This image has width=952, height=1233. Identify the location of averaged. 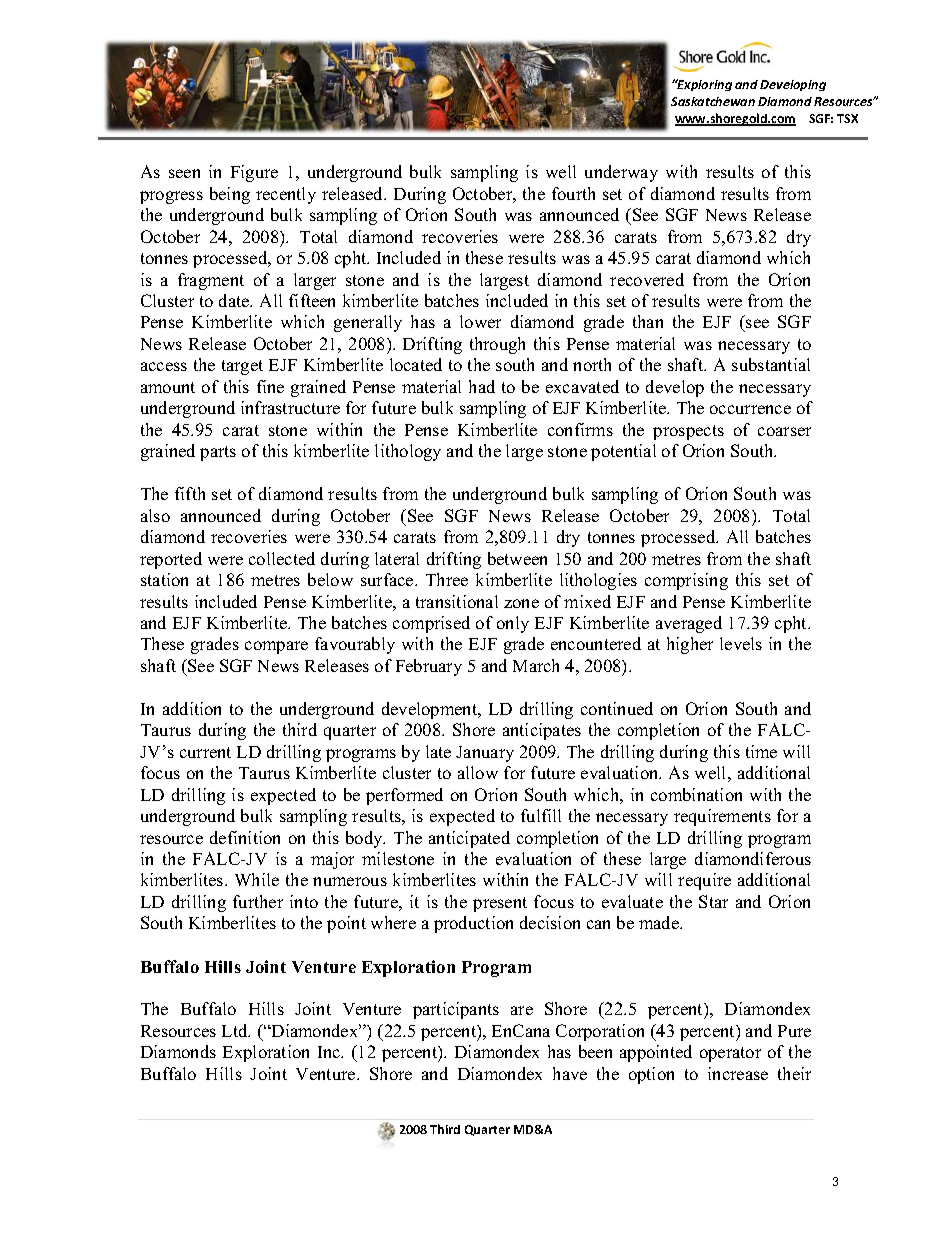
(689, 624).
